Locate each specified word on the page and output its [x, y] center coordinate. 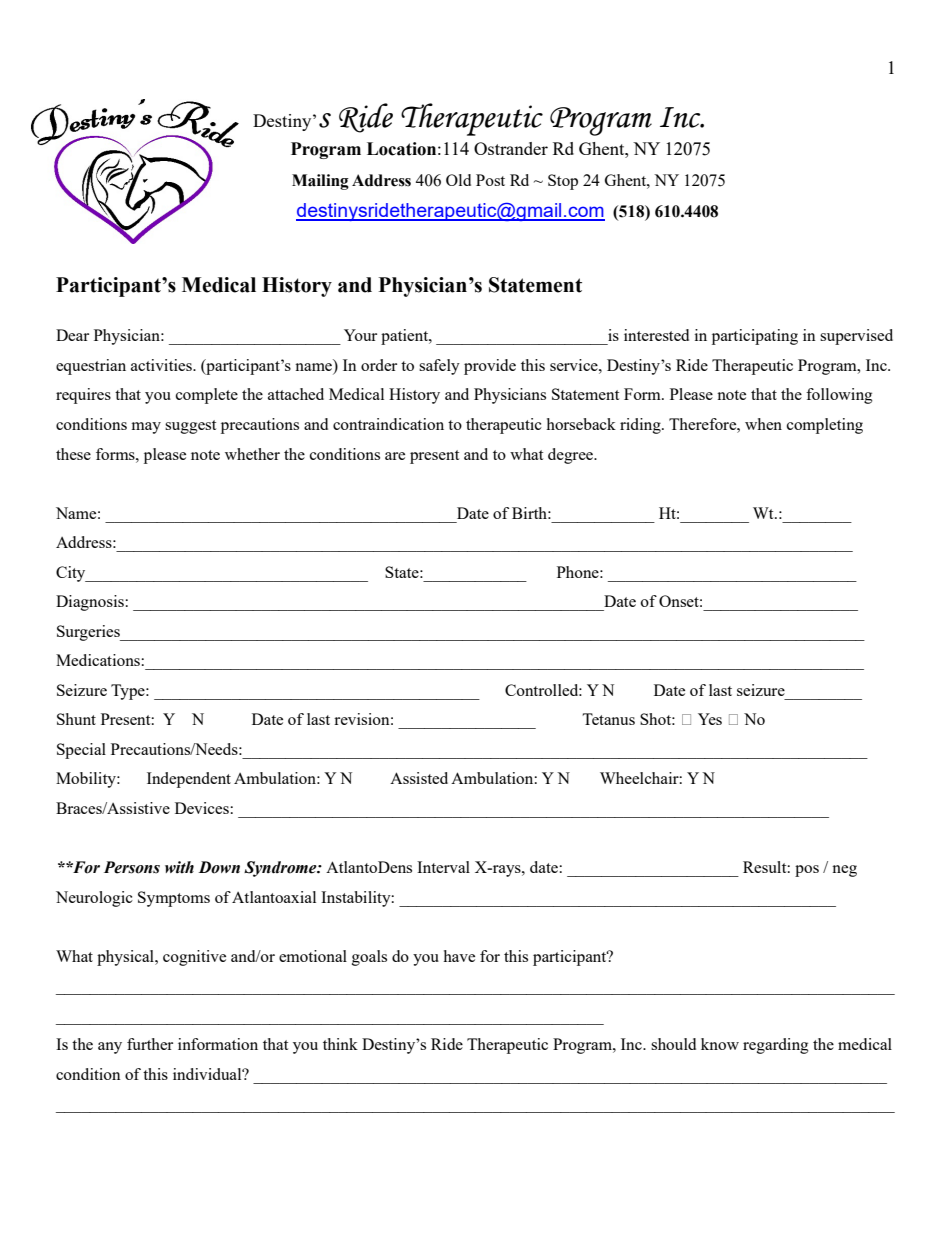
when [763, 424]
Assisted [419, 778]
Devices [203, 808]
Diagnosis [91, 603]
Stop [563, 182]
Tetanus [608, 719]
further [150, 1044]
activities [162, 365]
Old [458, 180]
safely [439, 367]
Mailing [320, 182]
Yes [710, 719]
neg [844, 871]
